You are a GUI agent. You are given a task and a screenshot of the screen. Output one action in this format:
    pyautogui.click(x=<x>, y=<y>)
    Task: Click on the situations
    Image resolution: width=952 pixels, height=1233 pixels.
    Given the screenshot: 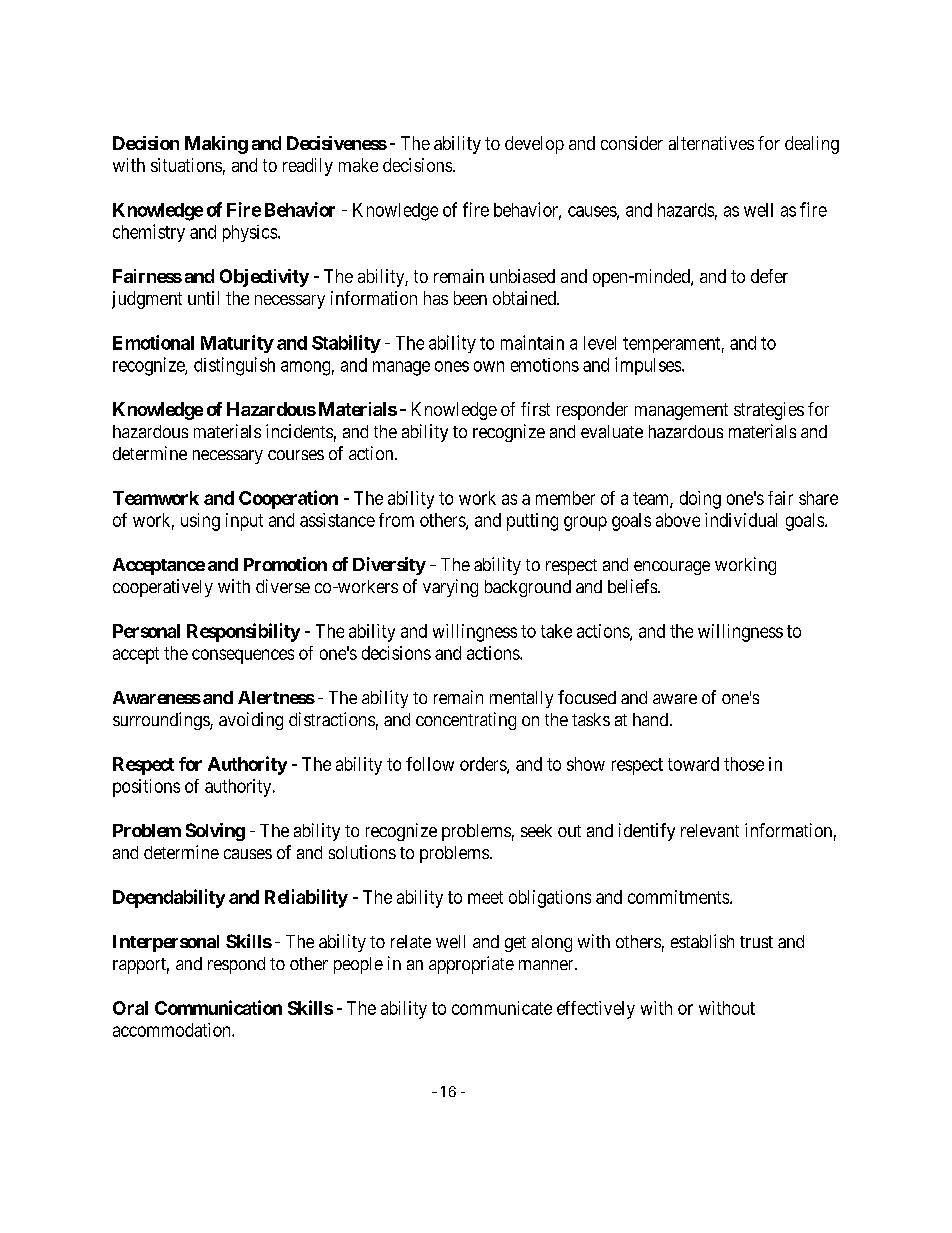 What is the action you would take?
    pyautogui.click(x=186, y=165)
